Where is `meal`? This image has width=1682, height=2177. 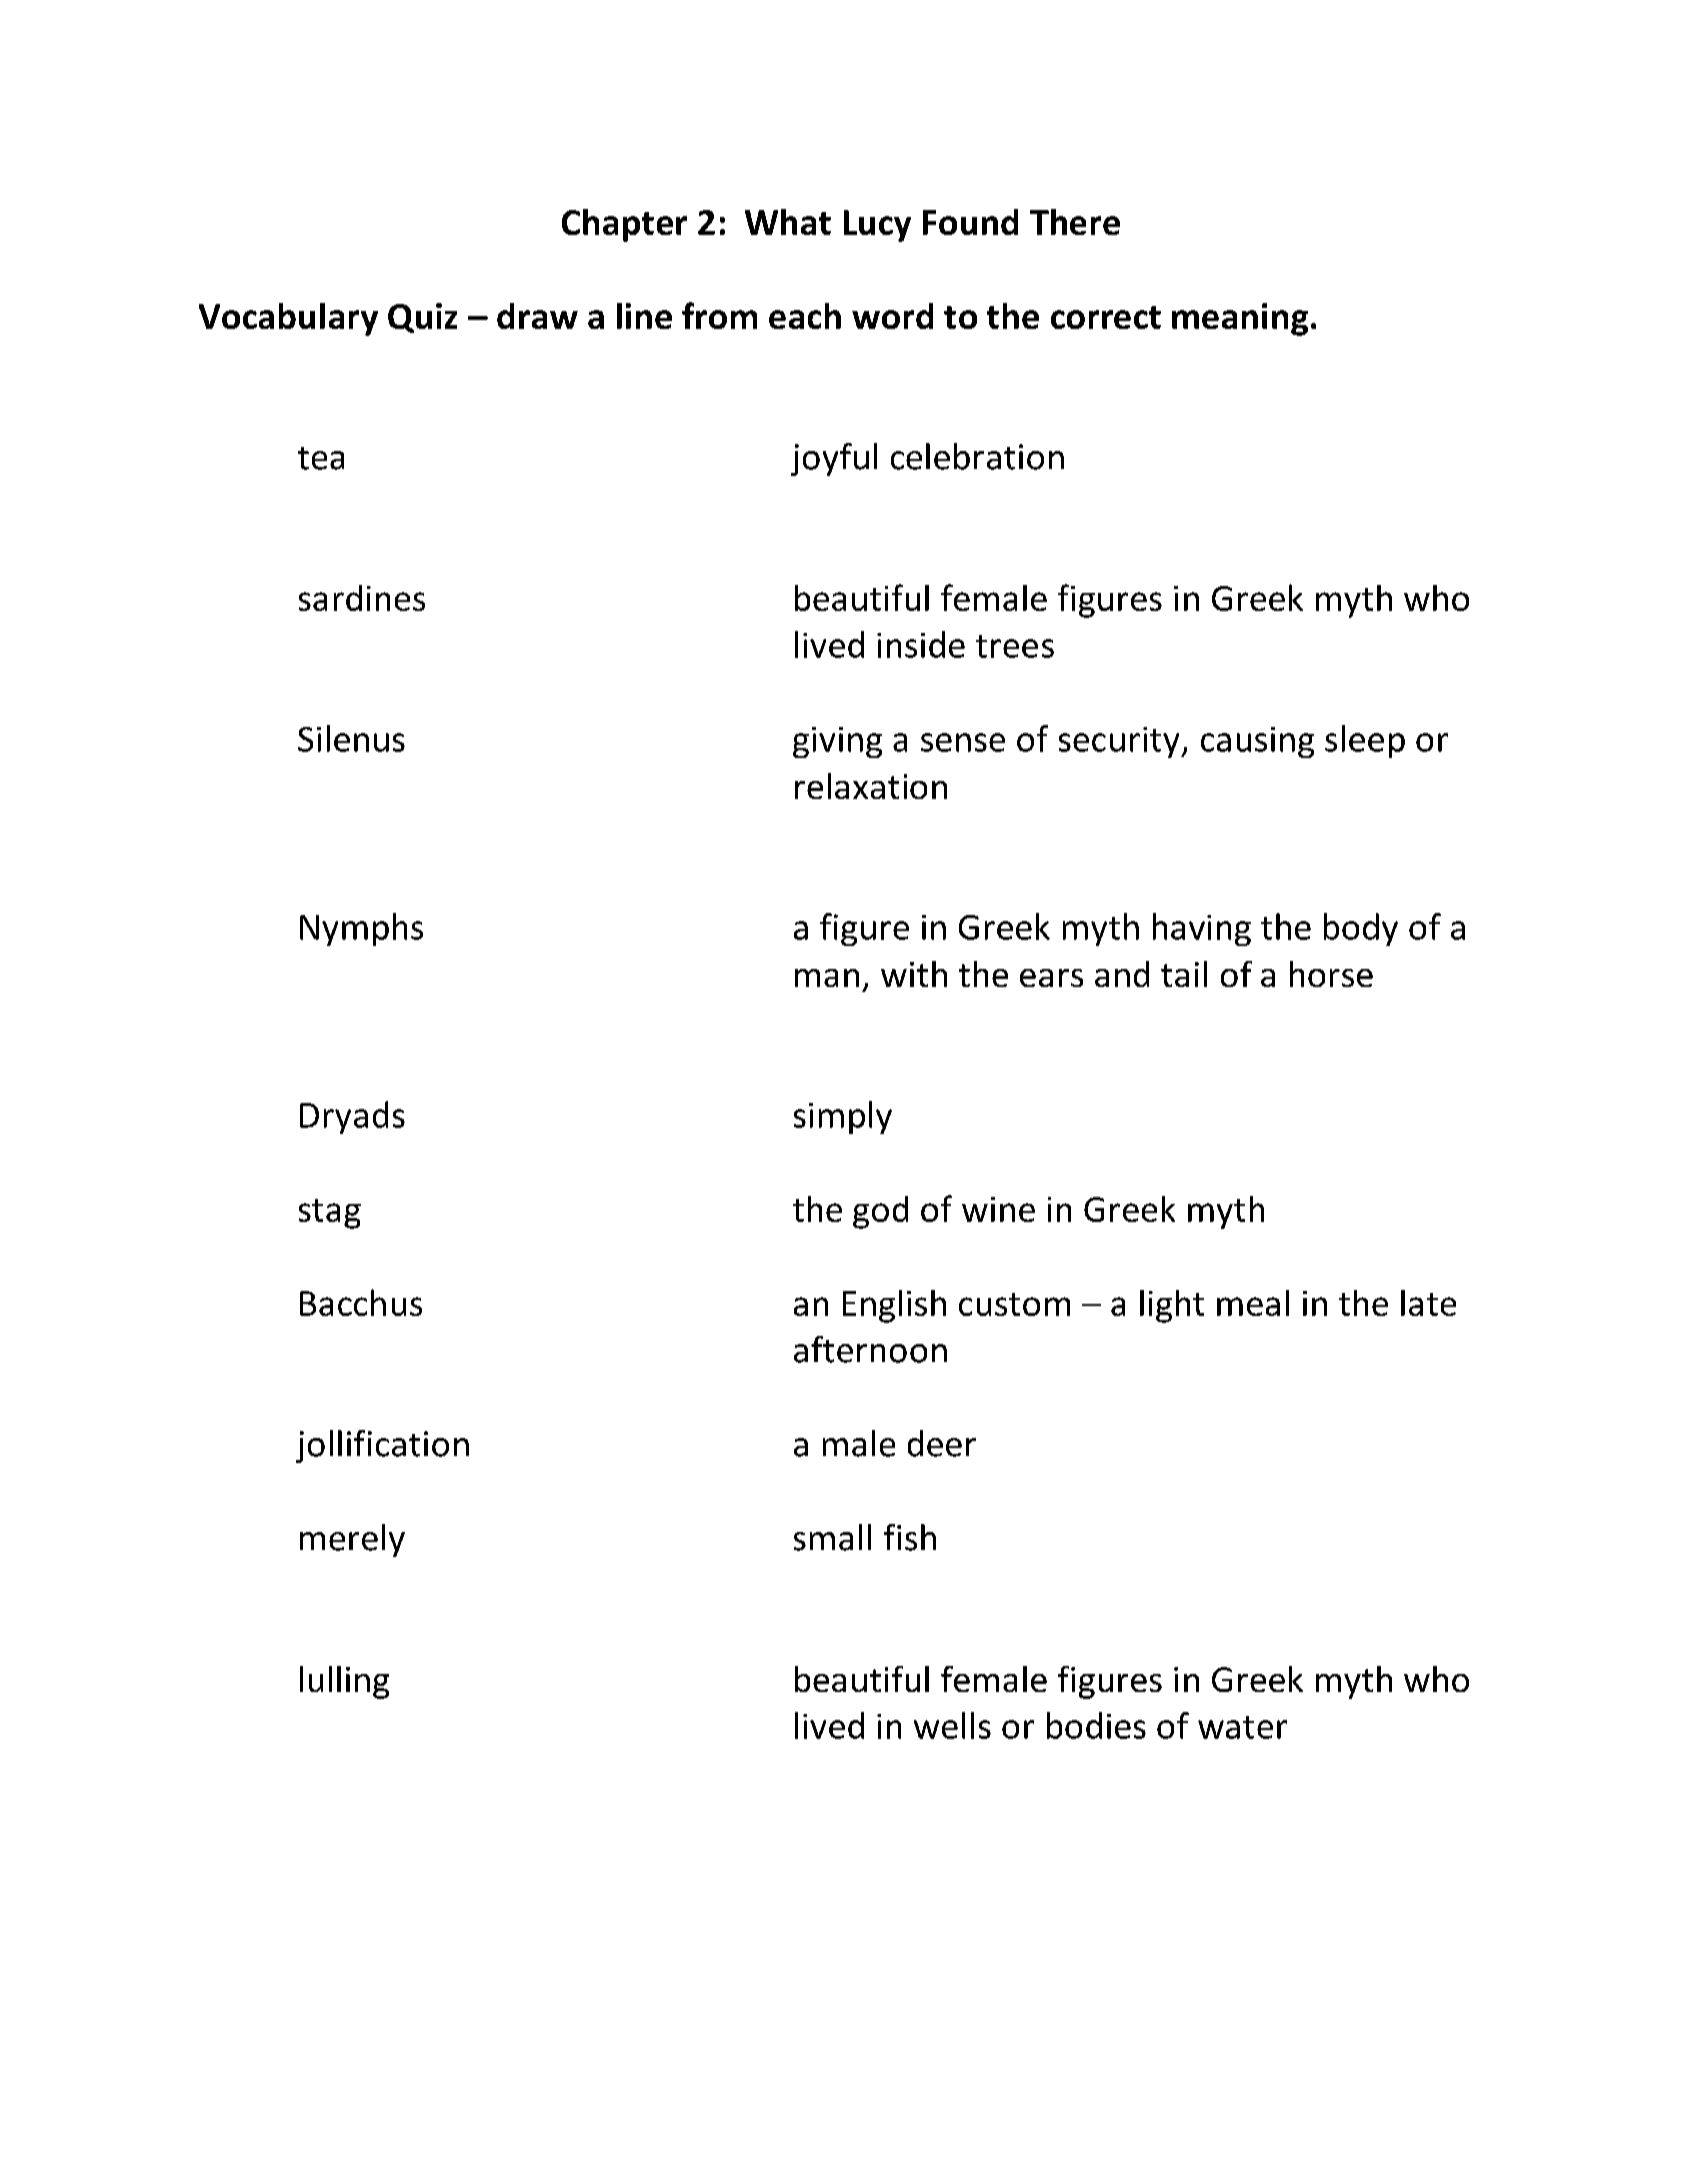 meal is located at coordinates (1253, 1303).
